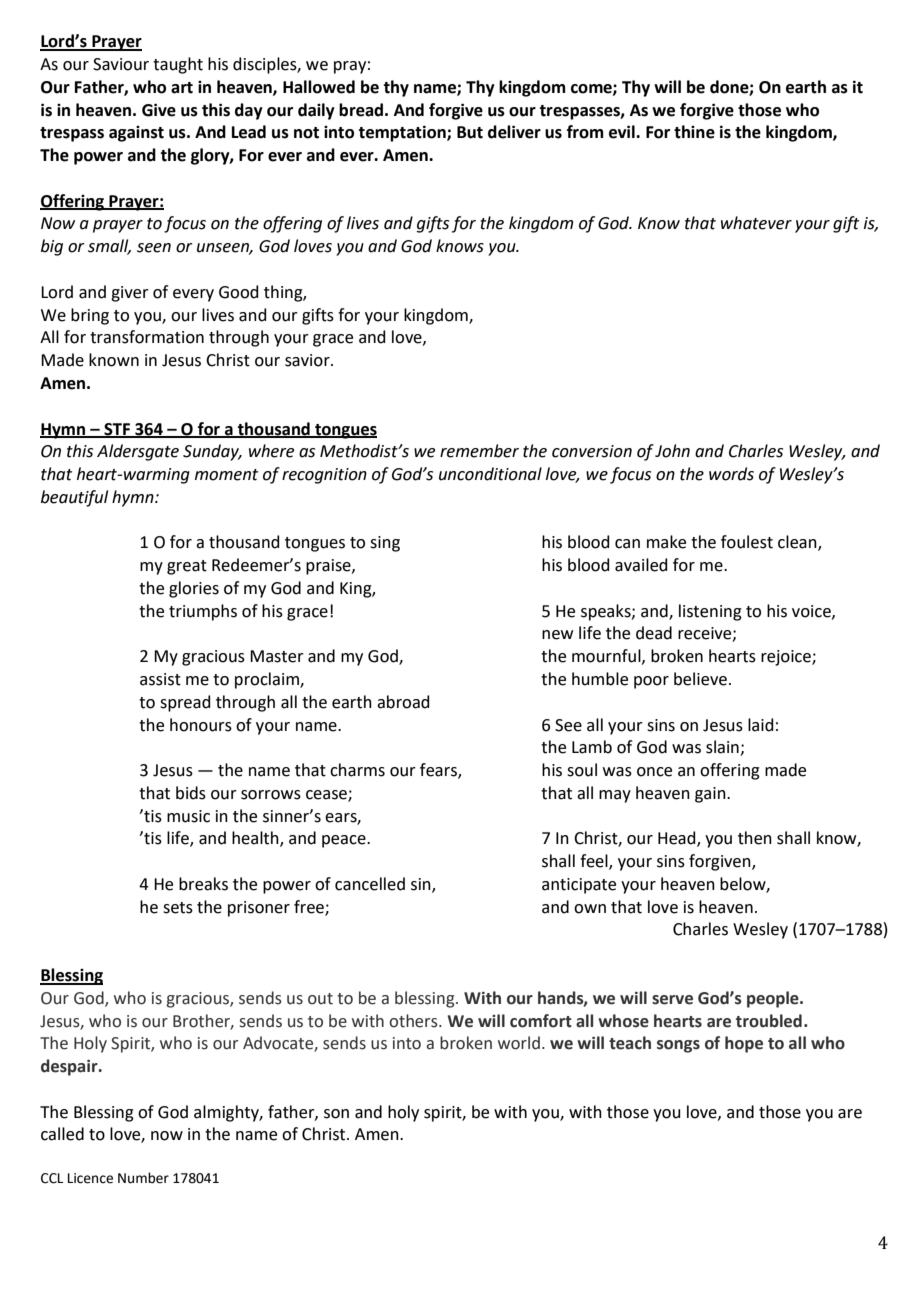 This document has height=1308, width=924. I want to click on transformation, so click(147, 337).
